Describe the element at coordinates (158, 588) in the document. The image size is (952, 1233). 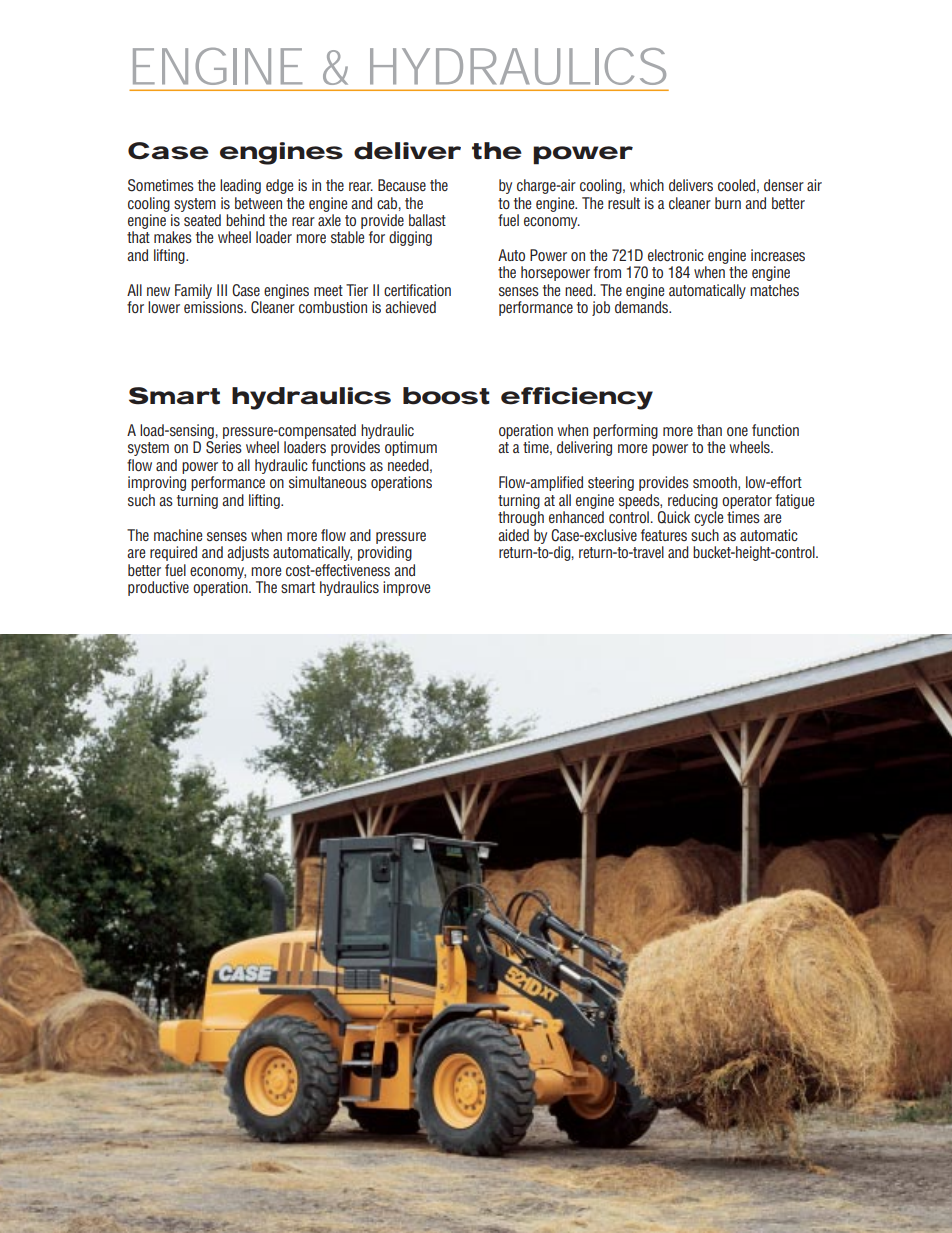
I see `productive` at that location.
